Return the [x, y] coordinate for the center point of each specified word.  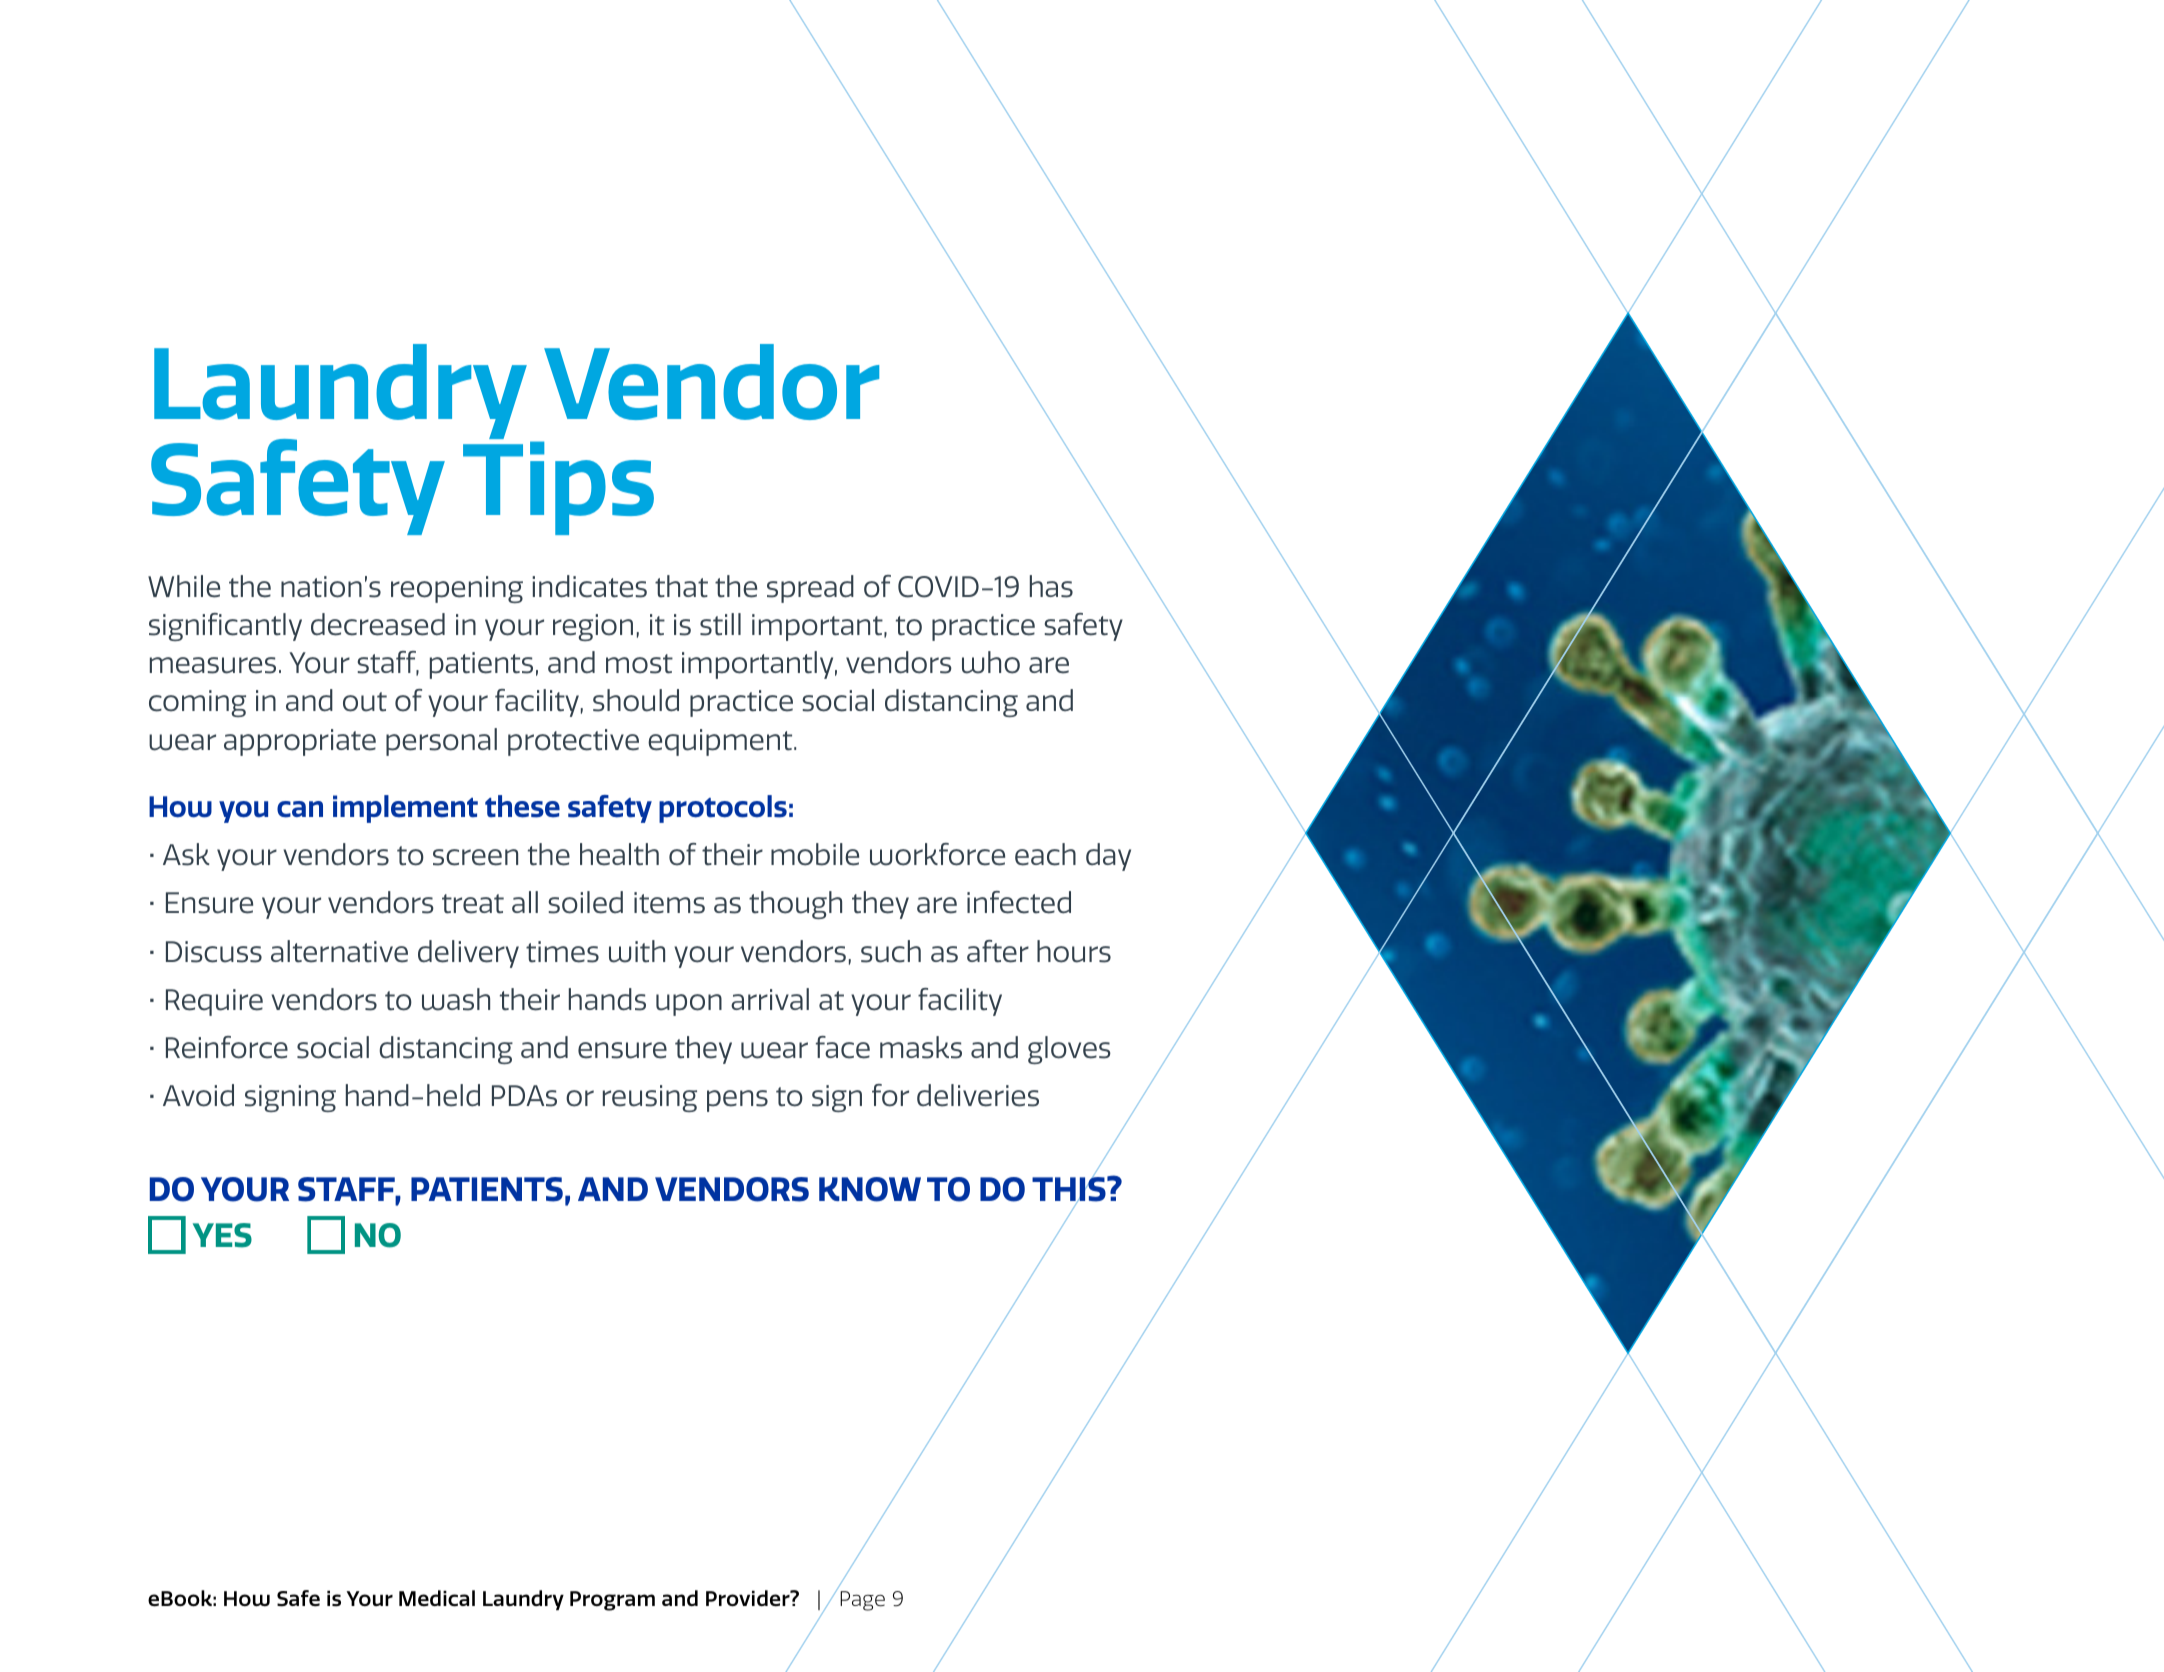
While [184, 586]
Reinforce [227, 1047]
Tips [558, 488]
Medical [437, 1598]
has [1051, 586]
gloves [1069, 1050]
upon [689, 1005]
